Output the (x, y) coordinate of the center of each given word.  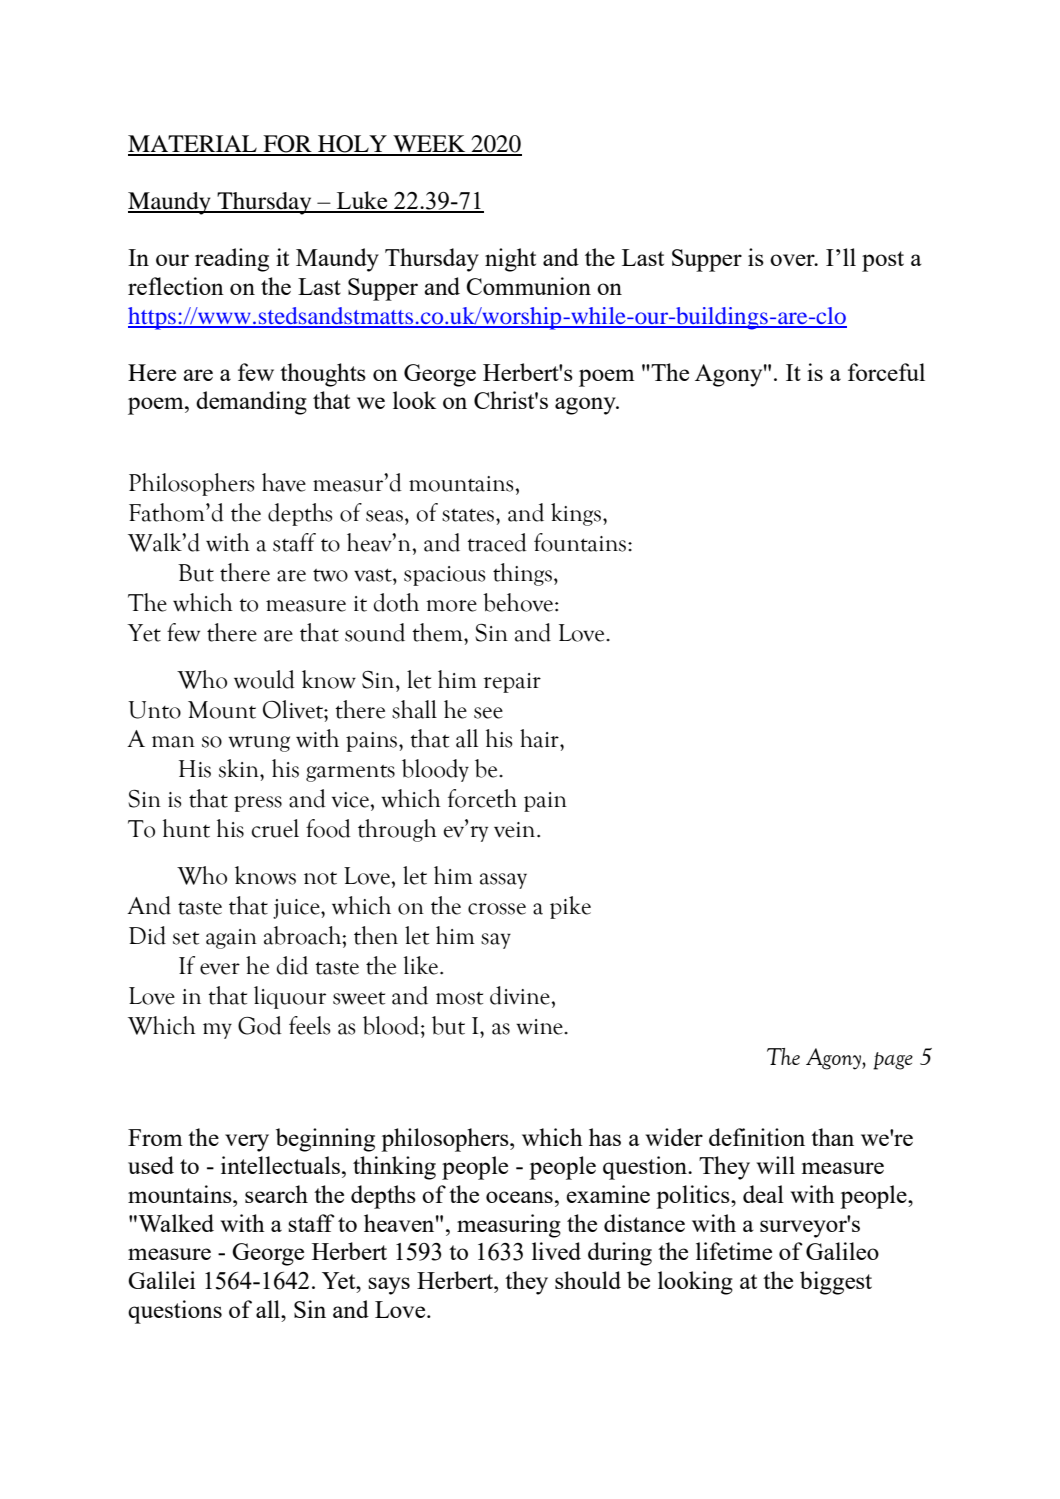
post (883, 261)
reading (232, 260)
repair (512, 683)
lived (556, 1251)
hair (540, 738)
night (510, 260)
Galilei (162, 1280)
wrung (259, 744)
